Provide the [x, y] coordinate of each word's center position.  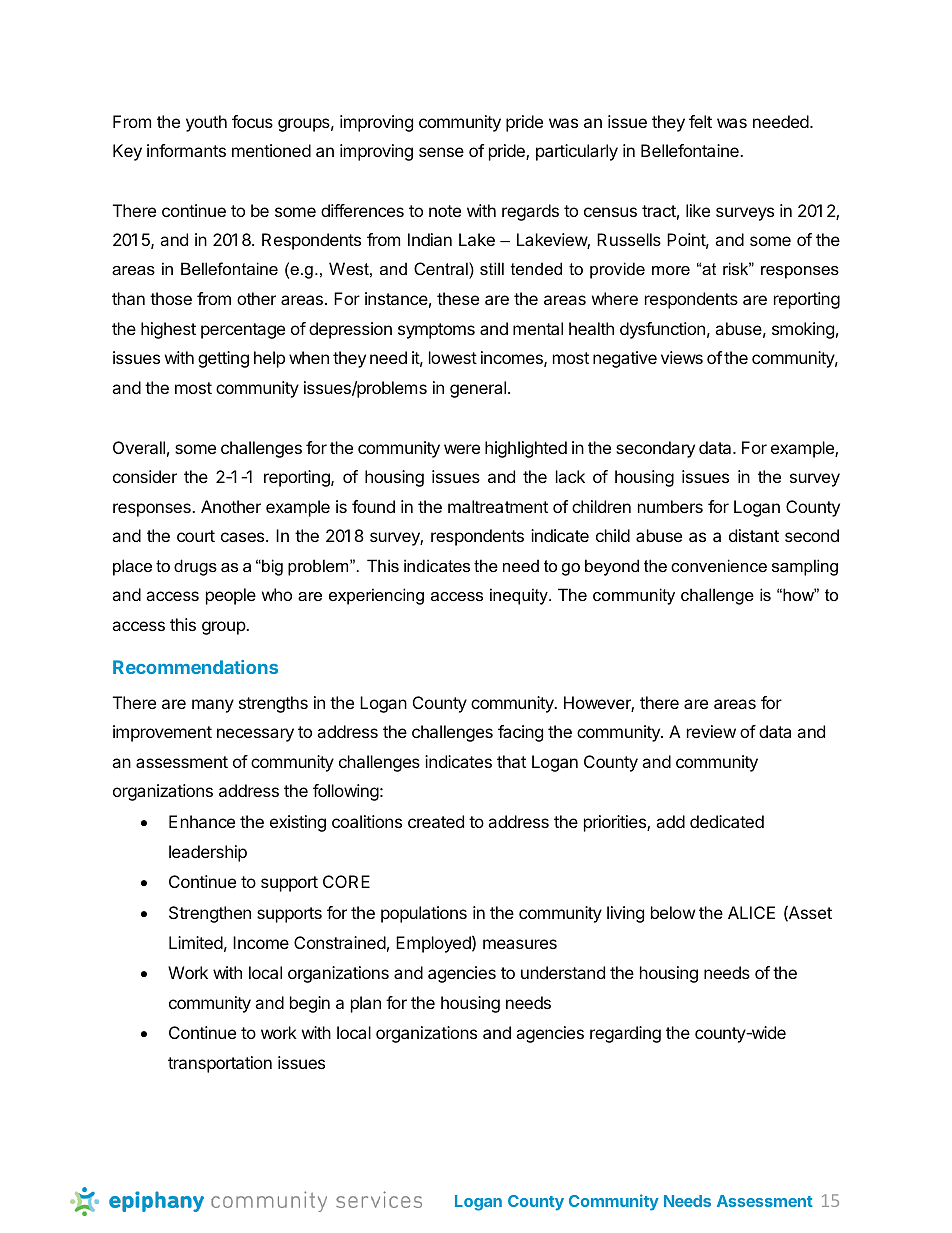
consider [145, 476]
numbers [670, 506]
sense [441, 152]
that [511, 761]
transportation [220, 1064]
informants [186, 150]
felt [700, 121]
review [711, 731]
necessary [255, 735]
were [462, 449]
